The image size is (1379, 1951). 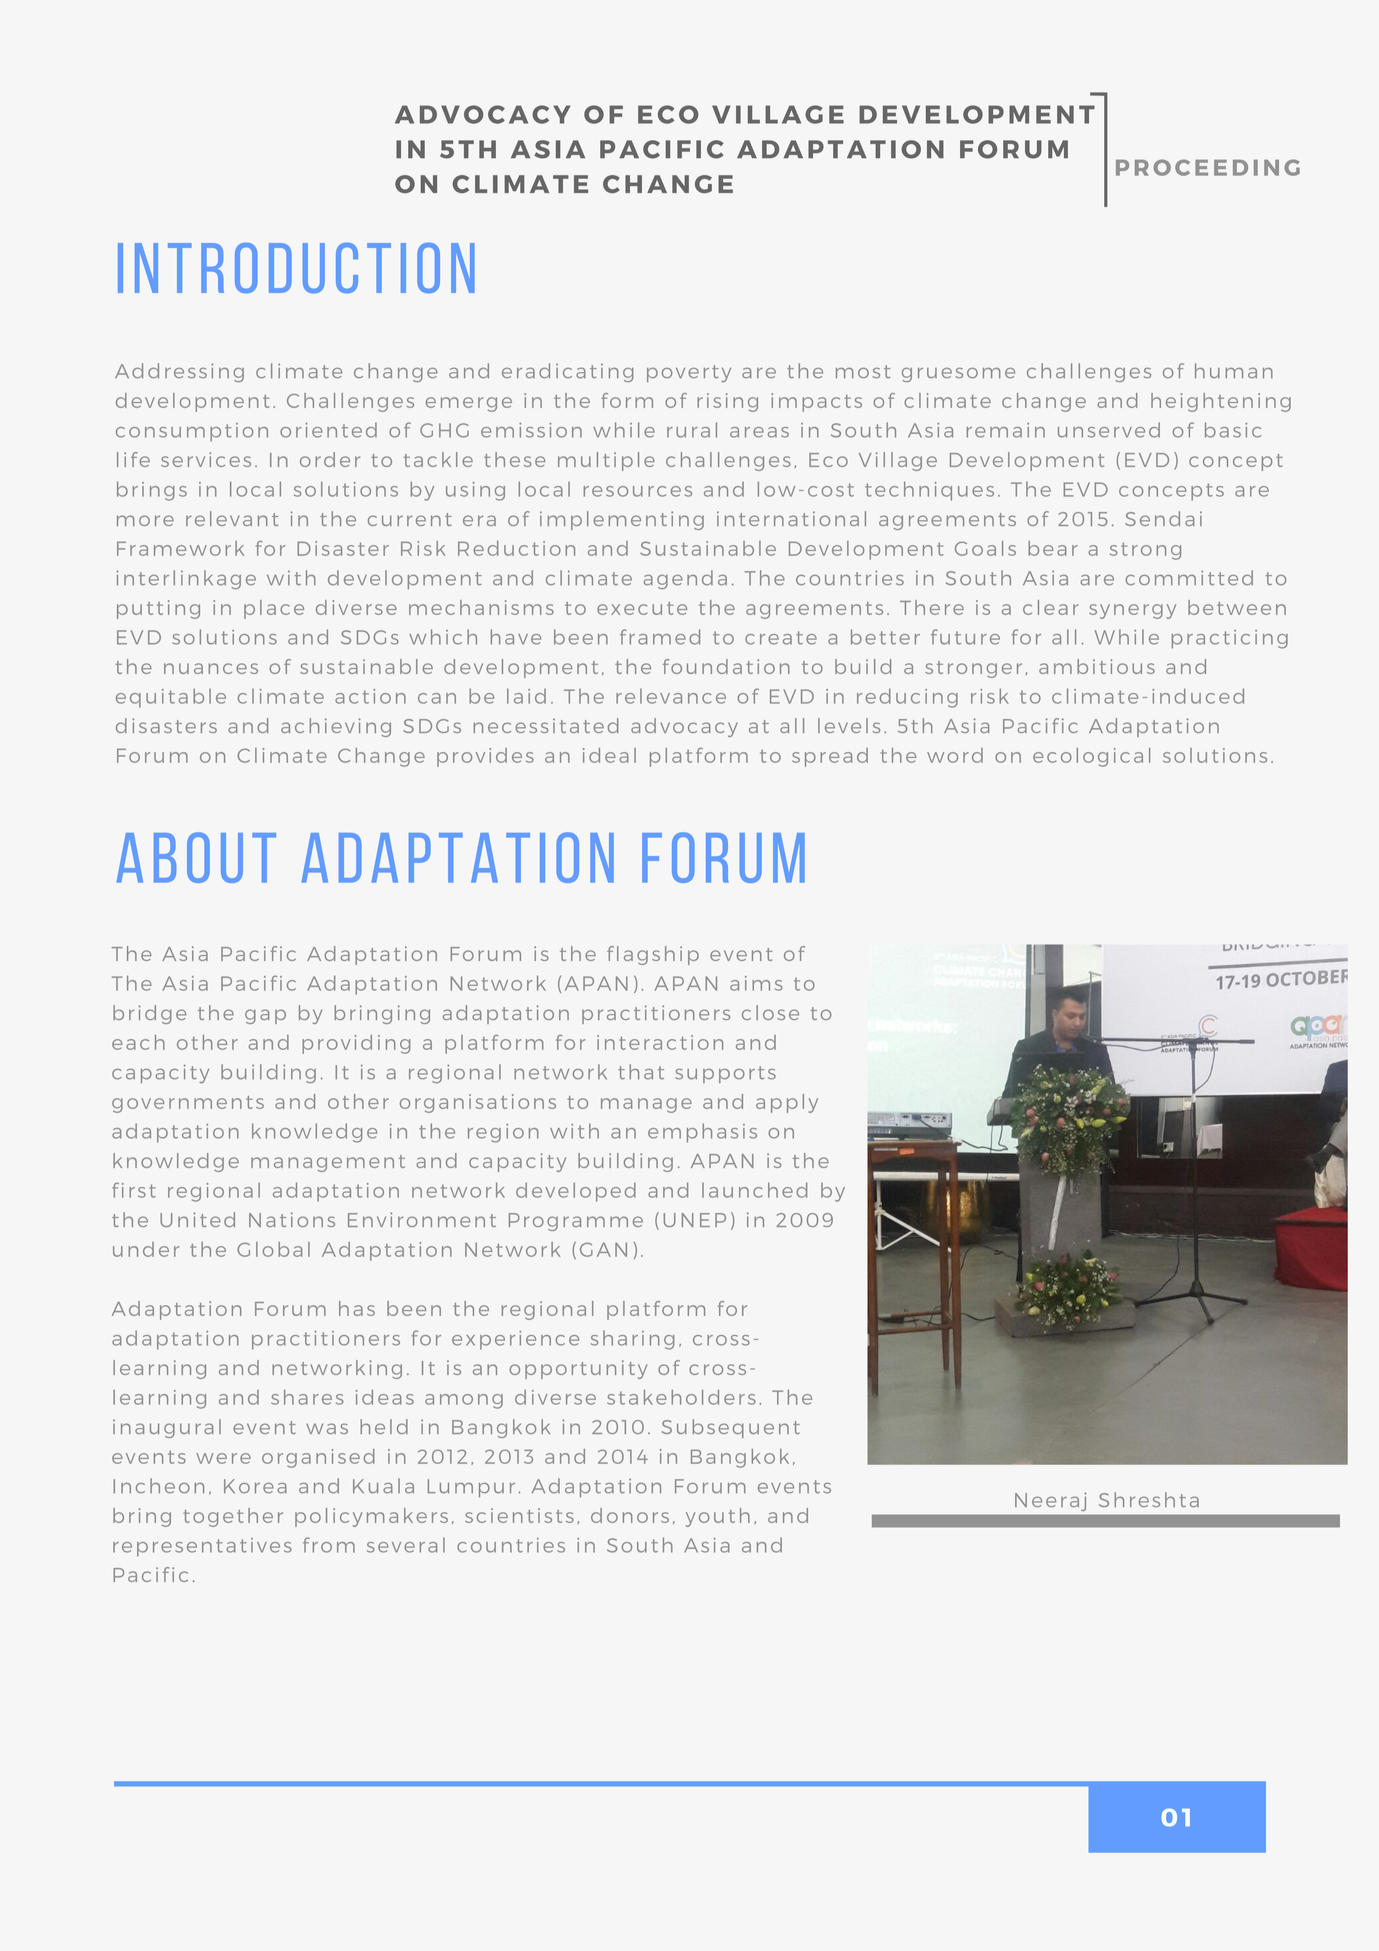 What do you see at coordinates (233, 1517) in the image?
I see `together` at bounding box center [233, 1517].
